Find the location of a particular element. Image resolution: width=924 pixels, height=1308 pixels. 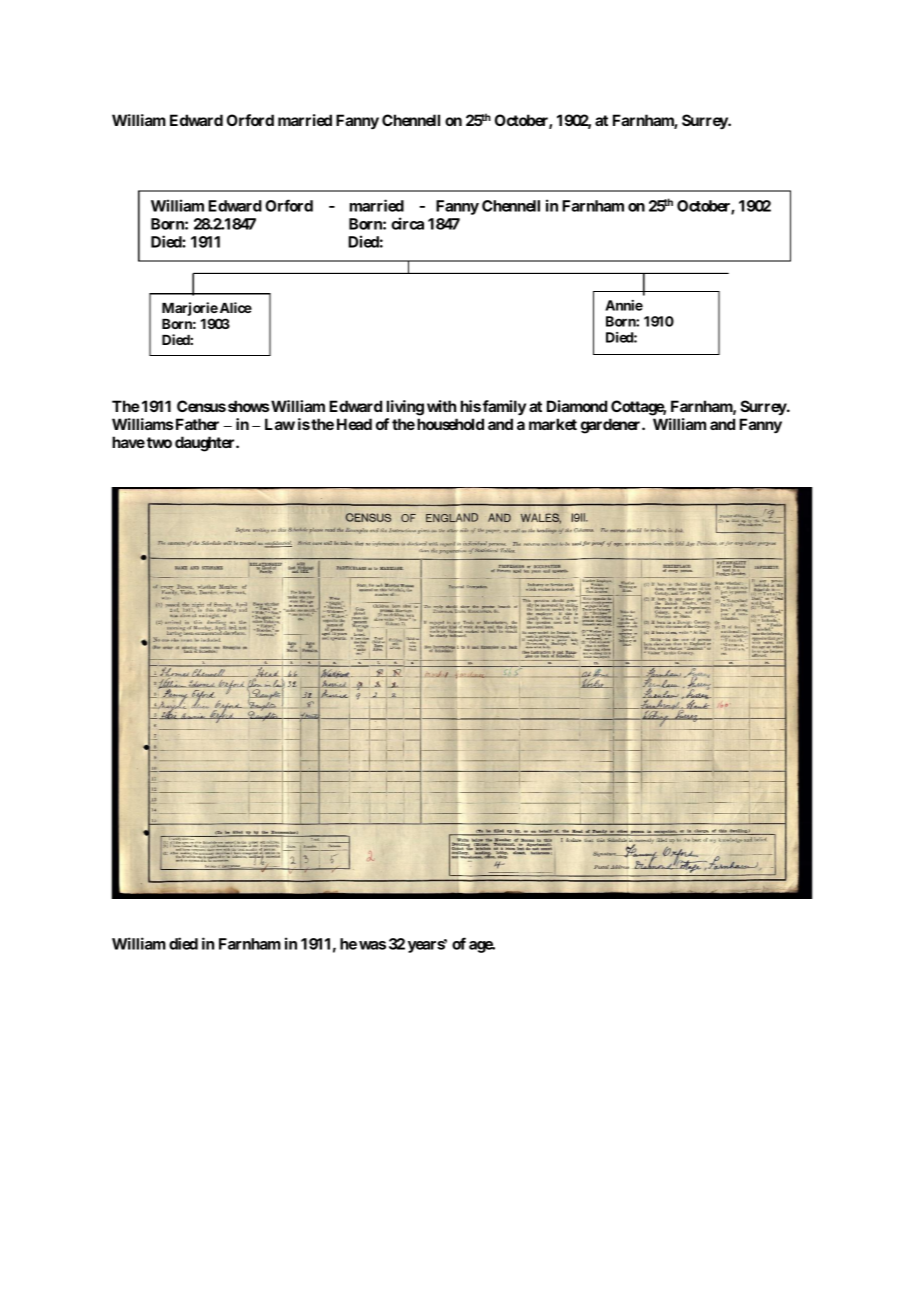

with is located at coordinates (441, 406).
